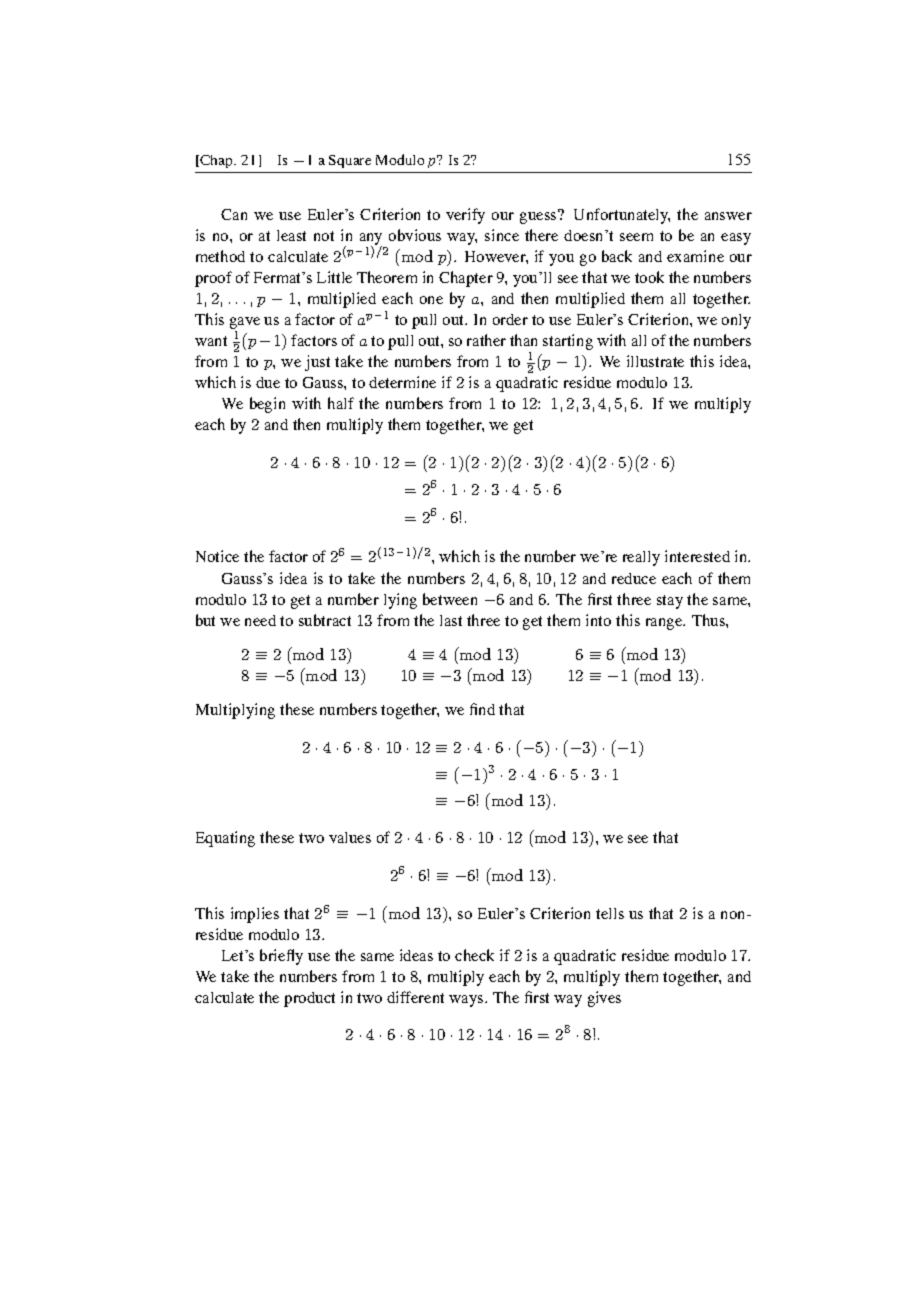 The height and width of the page is (1308, 924). Describe the element at coordinates (402, 382) in the page. I see `determine` at that location.
